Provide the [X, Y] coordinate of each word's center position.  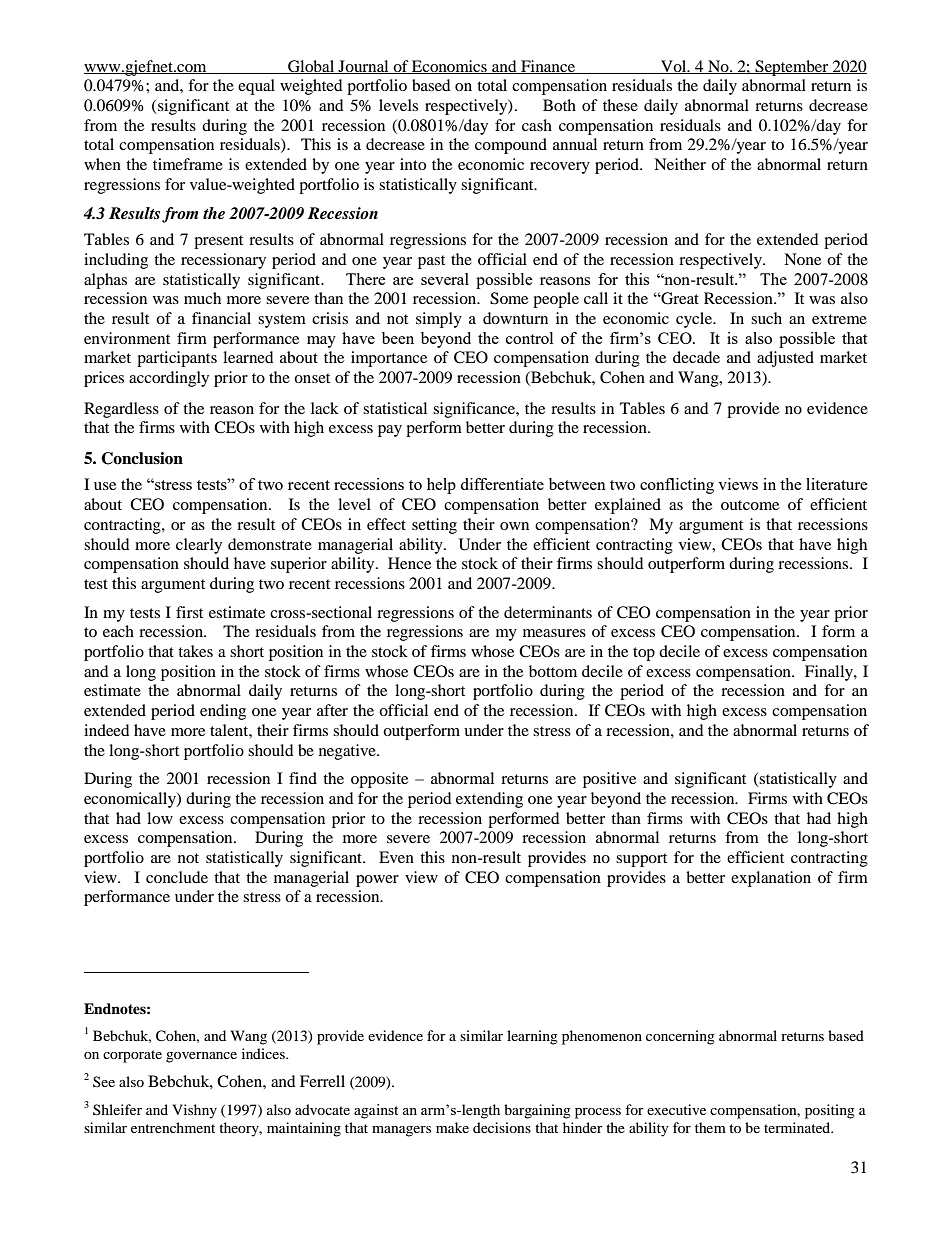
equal [256, 87]
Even [396, 857]
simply [439, 320]
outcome [750, 505]
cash [537, 125]
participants [177, 359]
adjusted [785, 359]
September [792, 68]
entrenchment [173, 1127]
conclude [177, 877]
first [189, 612]
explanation [771, 879]
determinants [548, 612]
